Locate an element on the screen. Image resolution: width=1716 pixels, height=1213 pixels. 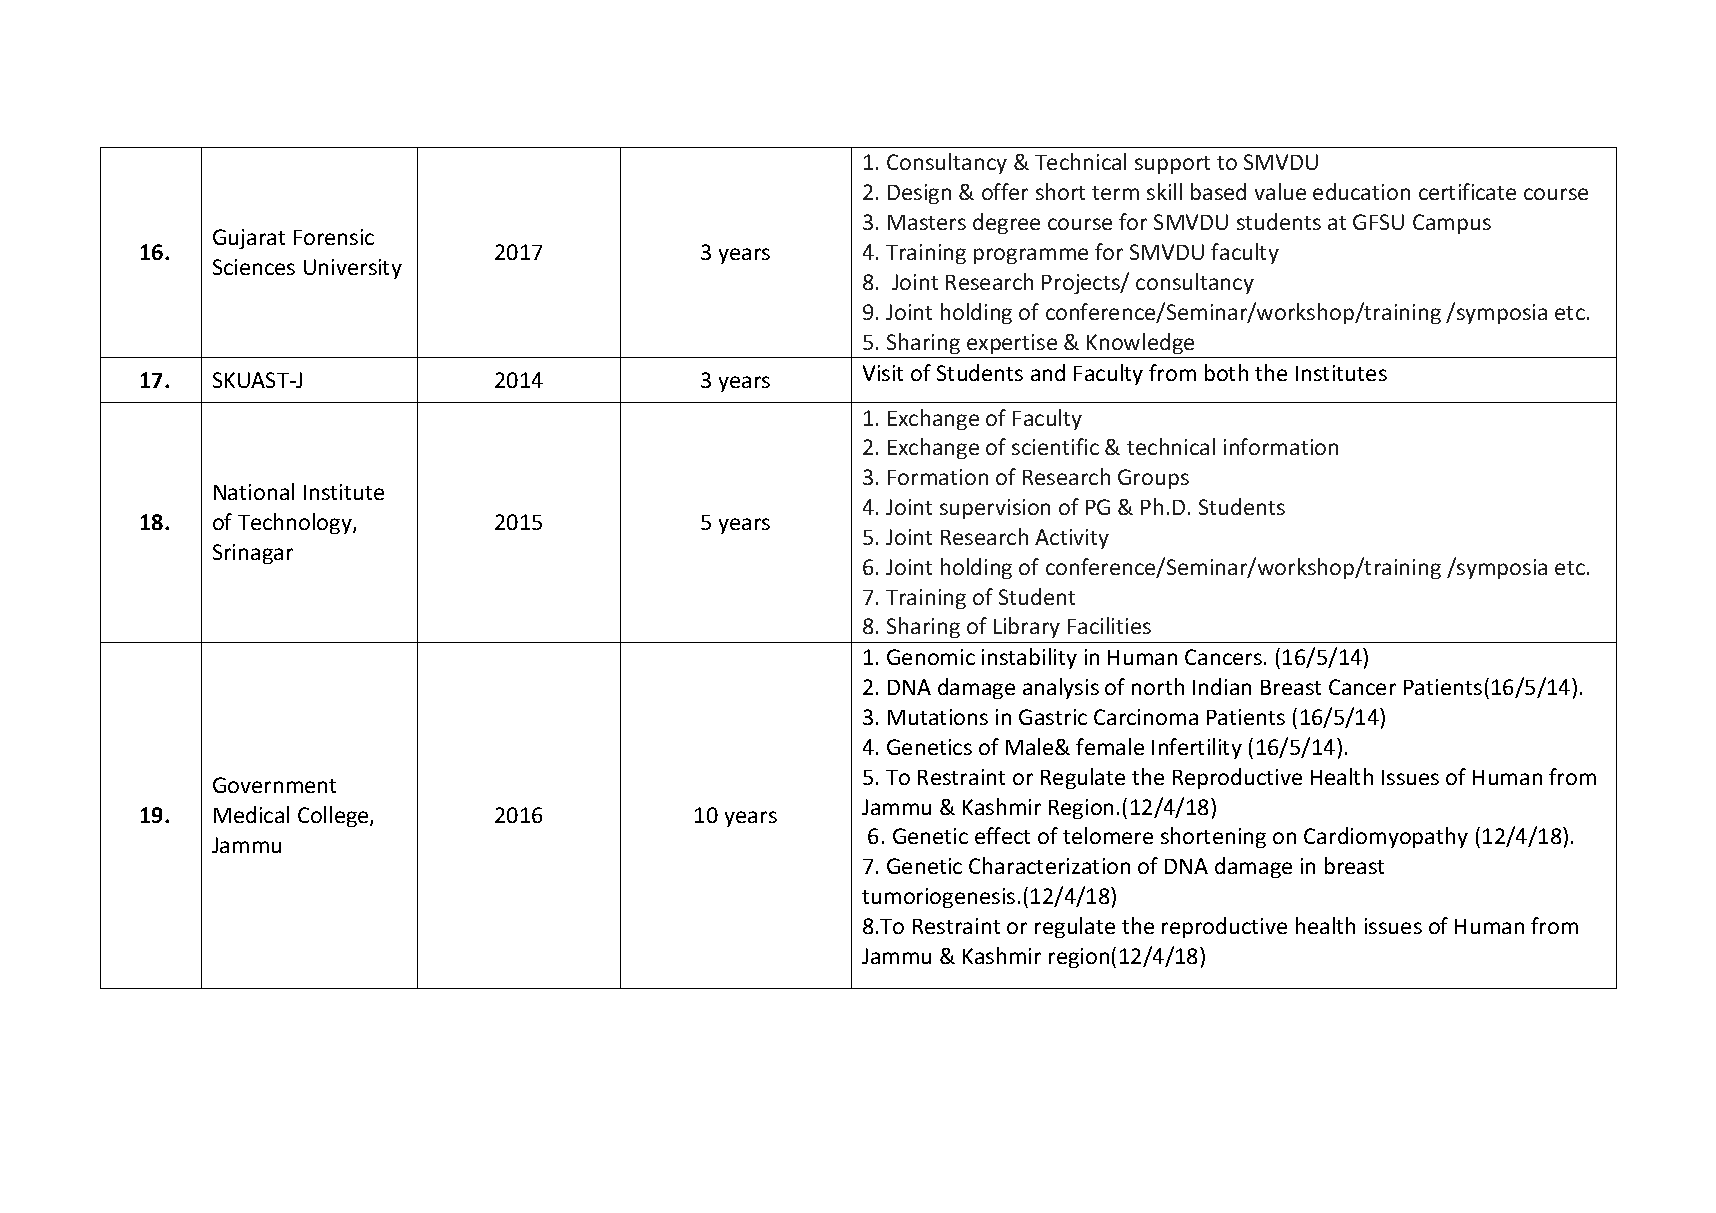
Forensic is located at coordinates (334, 237).
